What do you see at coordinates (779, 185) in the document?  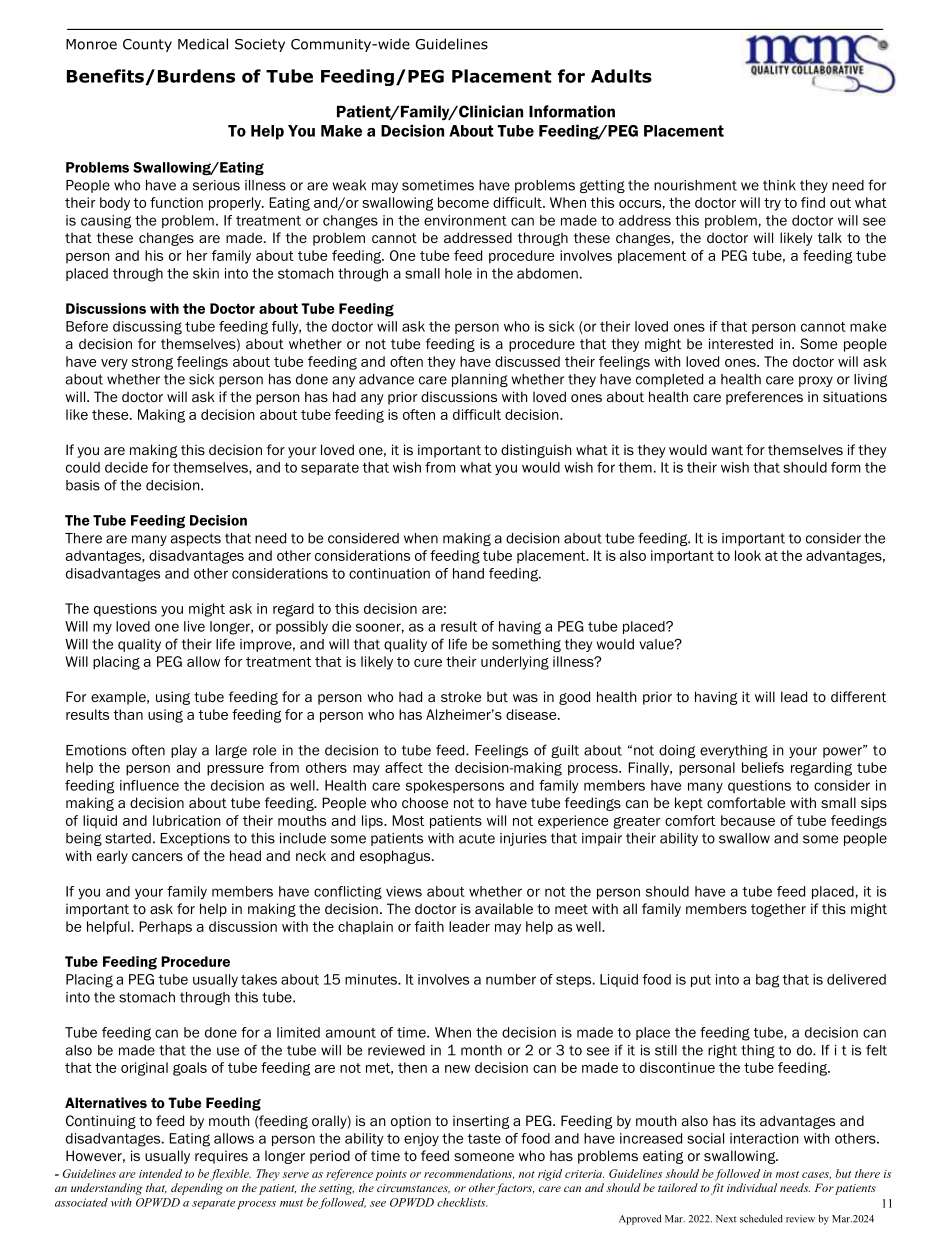 I see `think` at bounding box center [779, 185].
